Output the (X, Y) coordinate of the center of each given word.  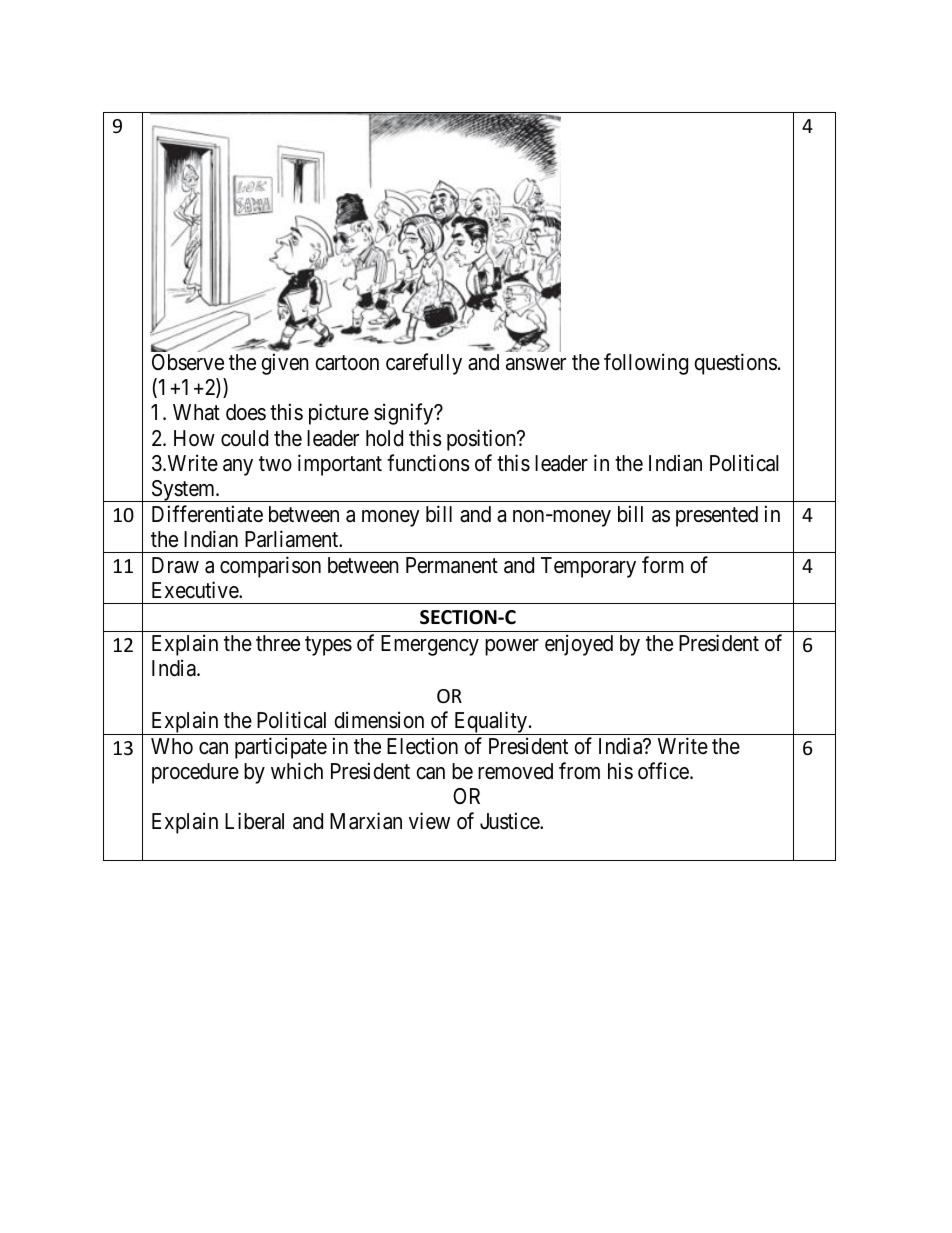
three (278, 643)
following (646, 364)
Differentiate (207, 514)
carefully (424, 364)
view (429, 821)
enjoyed (579, 645)
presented (717, 516)
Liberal (254, 821)
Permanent (452, 565)
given (285, 364)
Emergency (430, 645)
